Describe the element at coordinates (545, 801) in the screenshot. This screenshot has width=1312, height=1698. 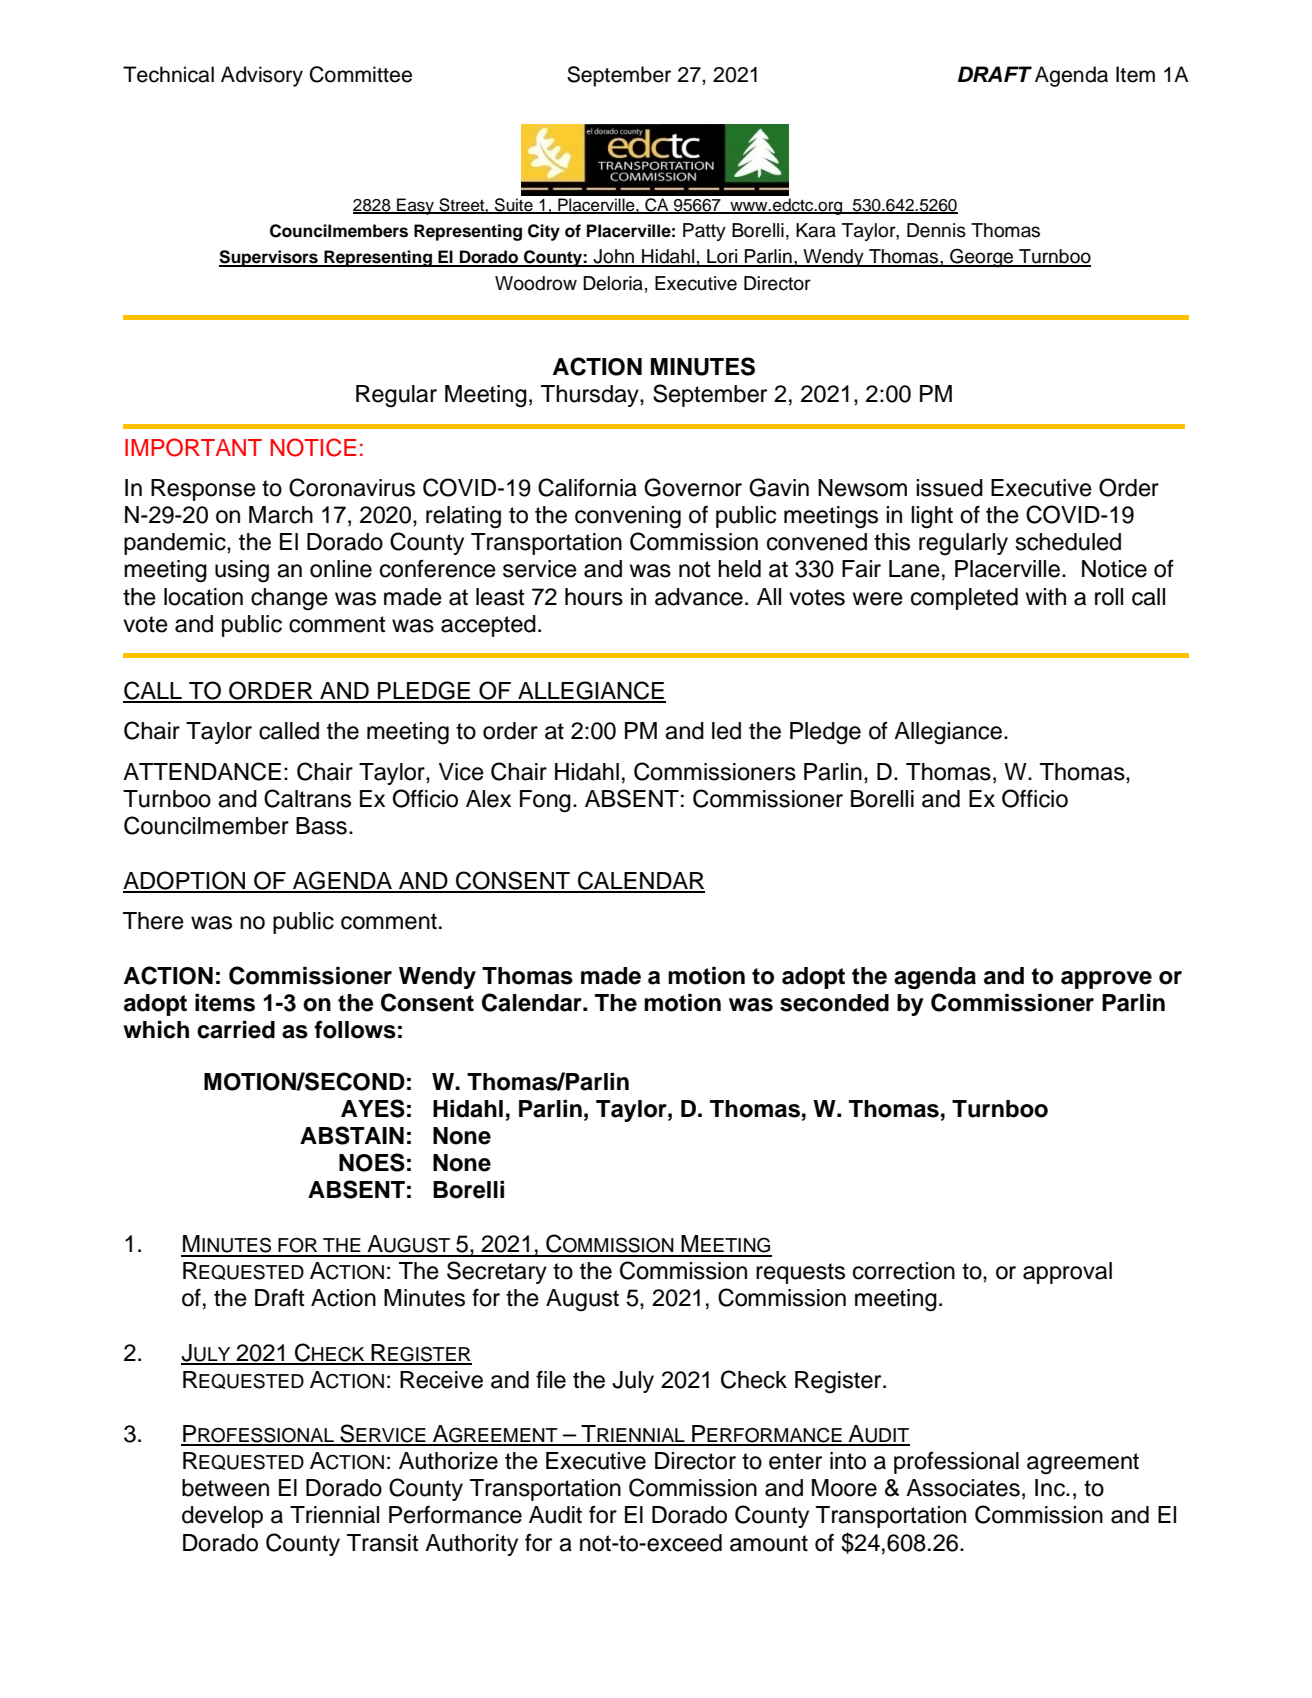
I see `Fong` at that location.
